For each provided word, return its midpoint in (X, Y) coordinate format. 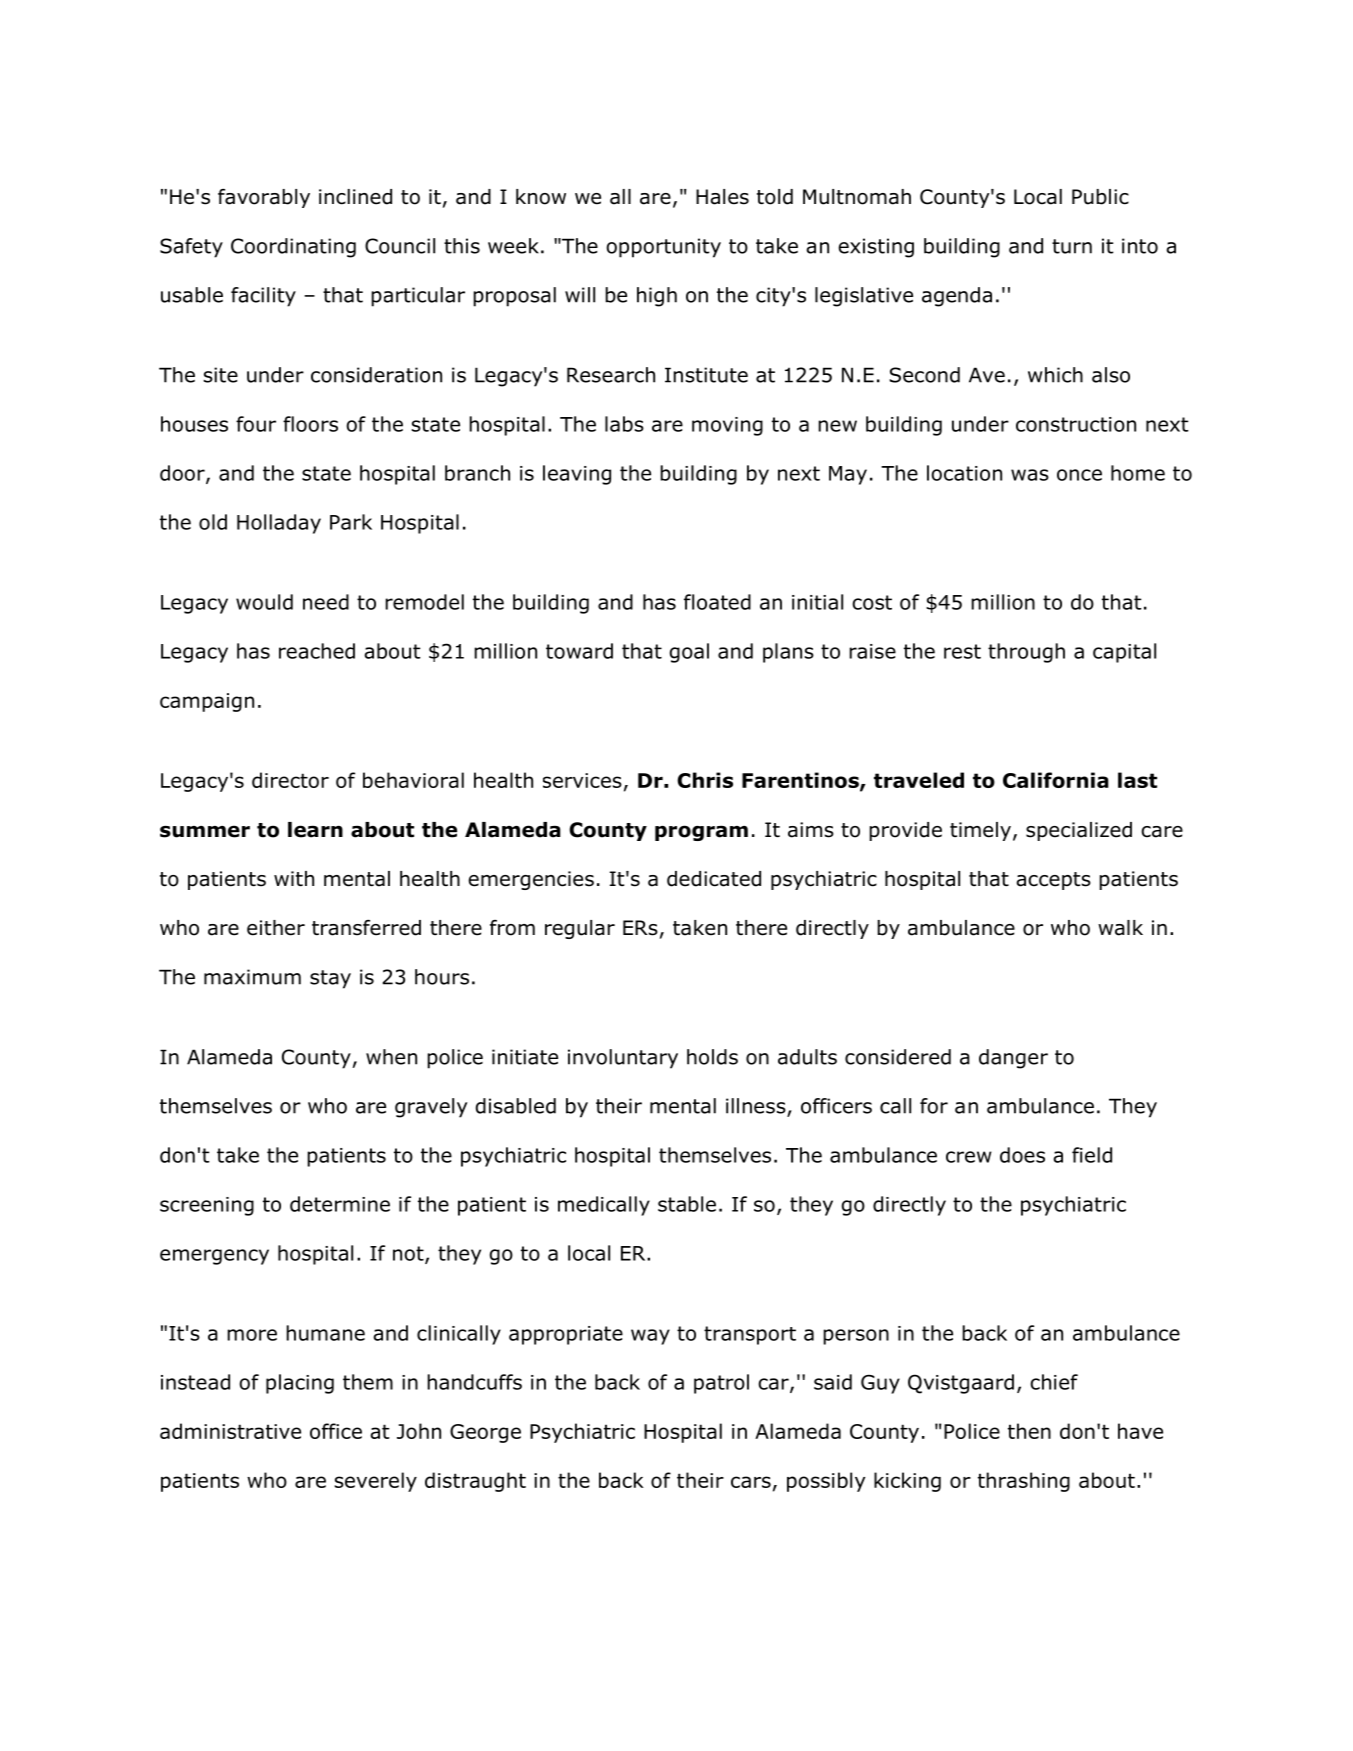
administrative (230, 1431)
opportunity (663, 248)
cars (751, 1482)
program (701, 833)
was (1030, 475)
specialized (1079, 831)
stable (687, 1204)
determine (340, 1204)
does (1022, 1155)
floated (717, 602)
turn (1072, 246)
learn (315, 830)
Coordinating (293, 248)
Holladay (279, 524)
